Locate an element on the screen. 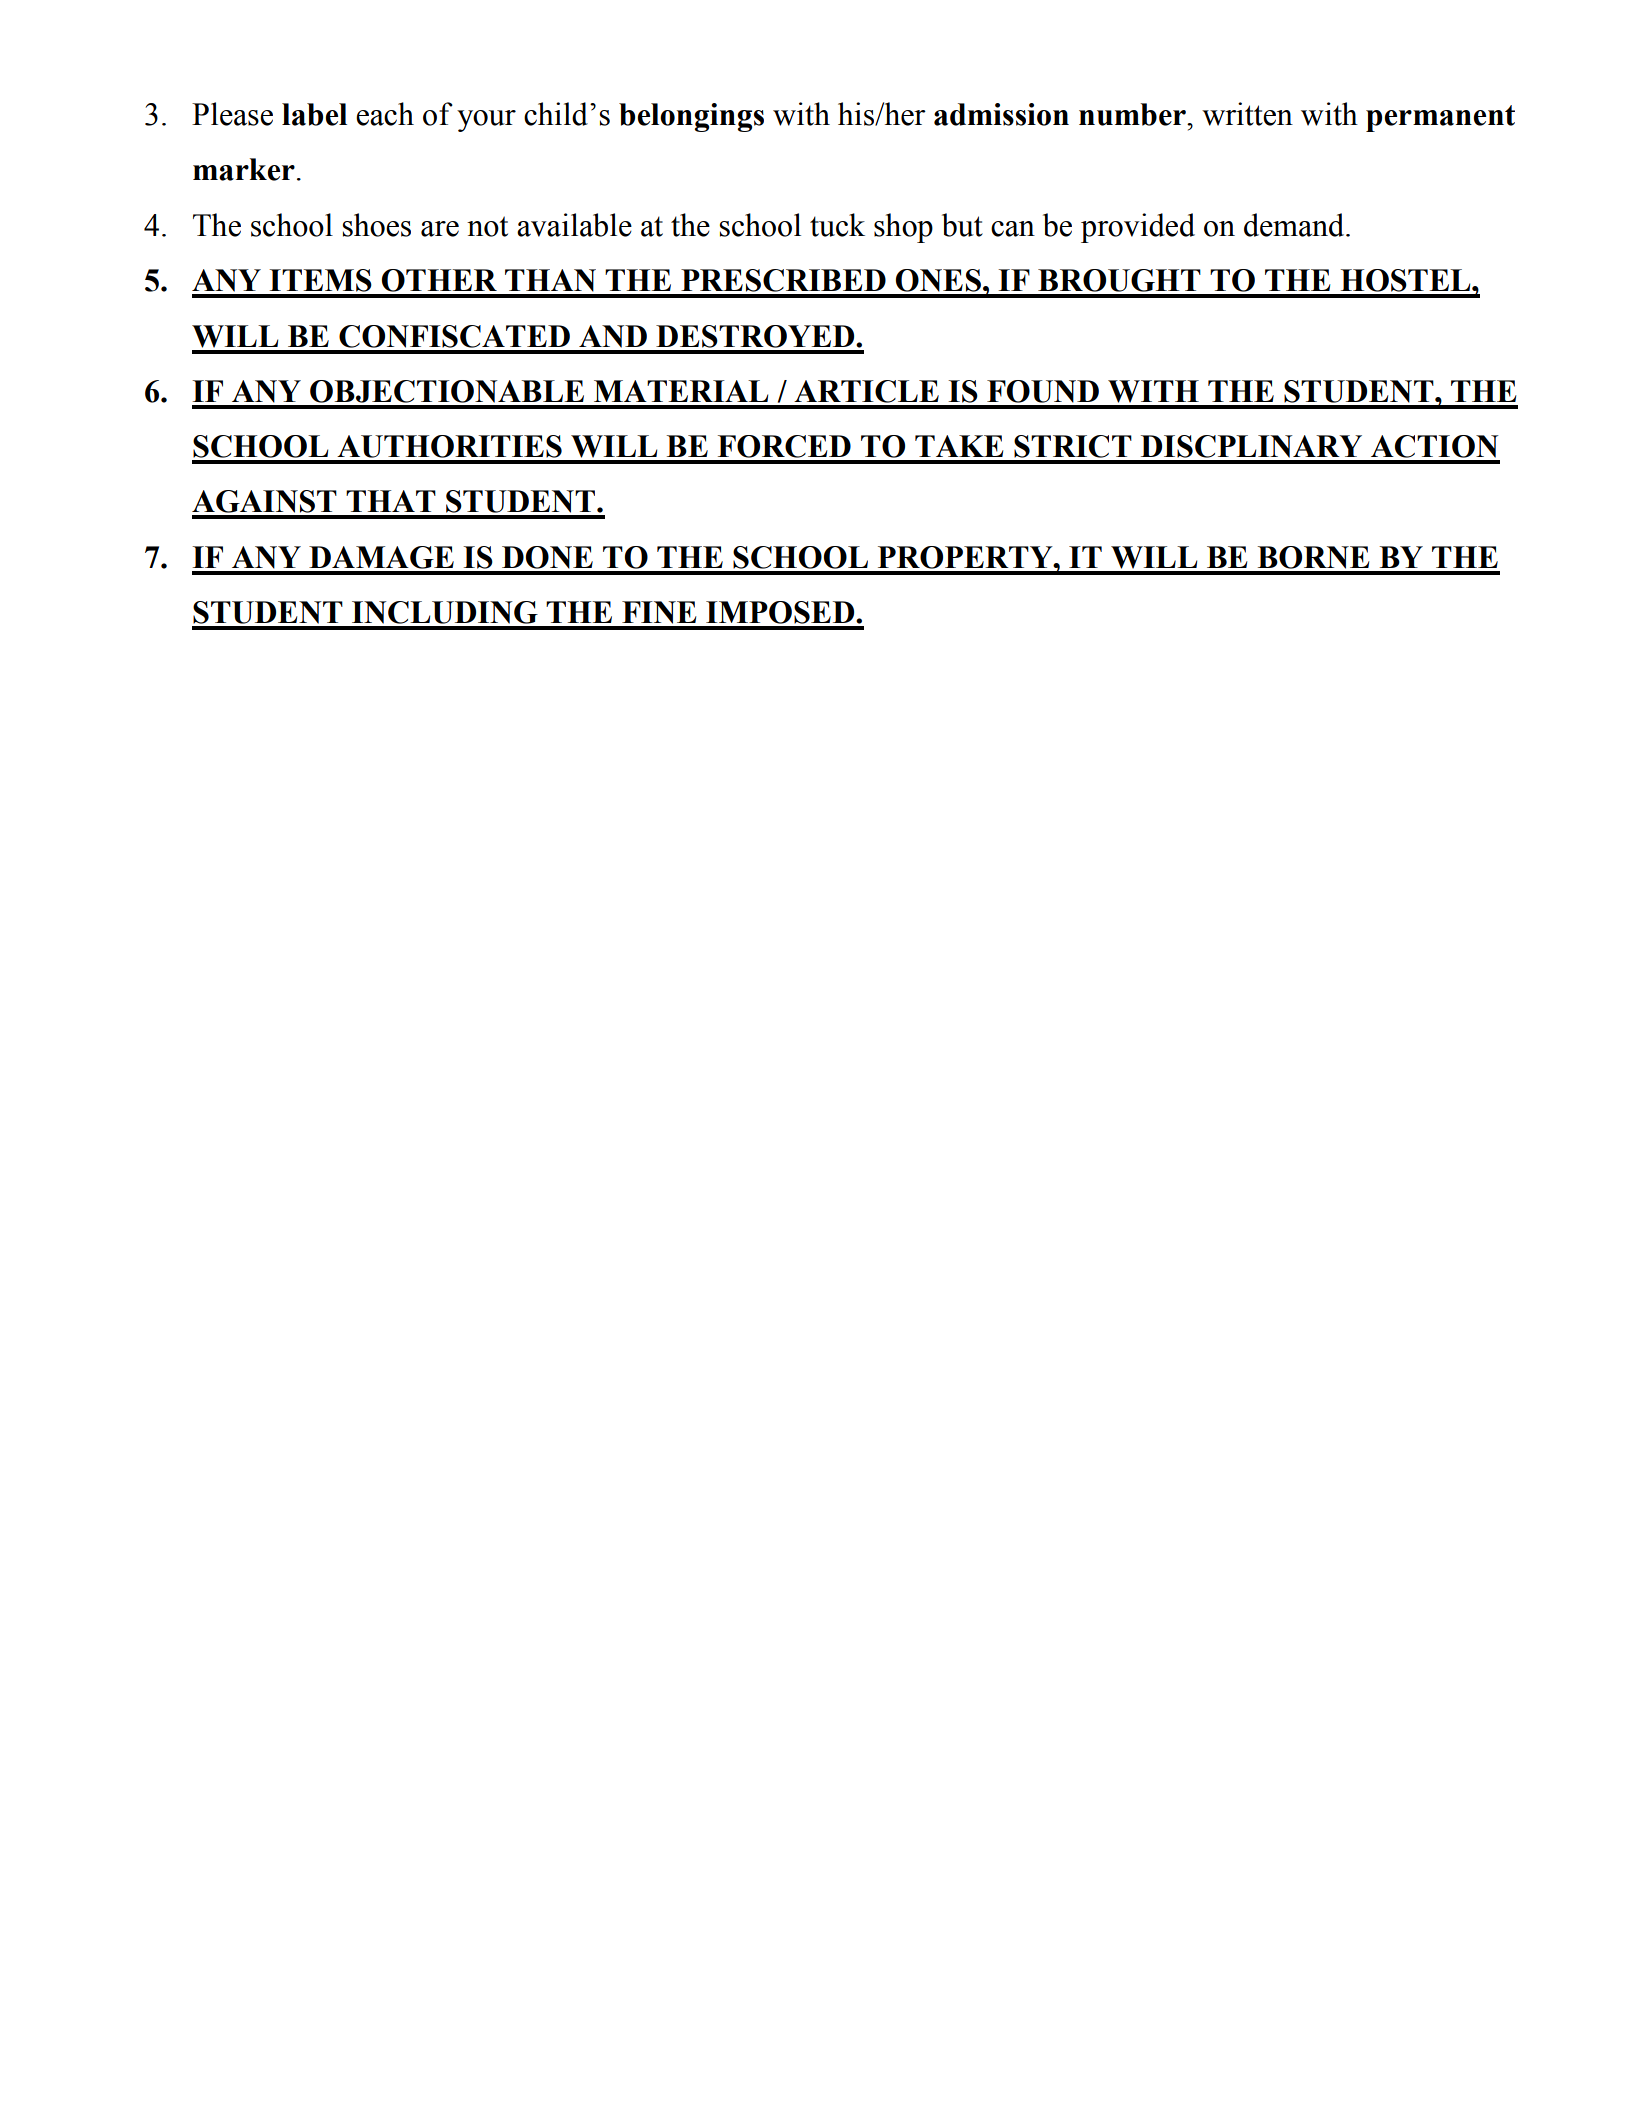 The height and width of the screenshot is (2113, 1633). tuck is located at coordinates (837, 225).
